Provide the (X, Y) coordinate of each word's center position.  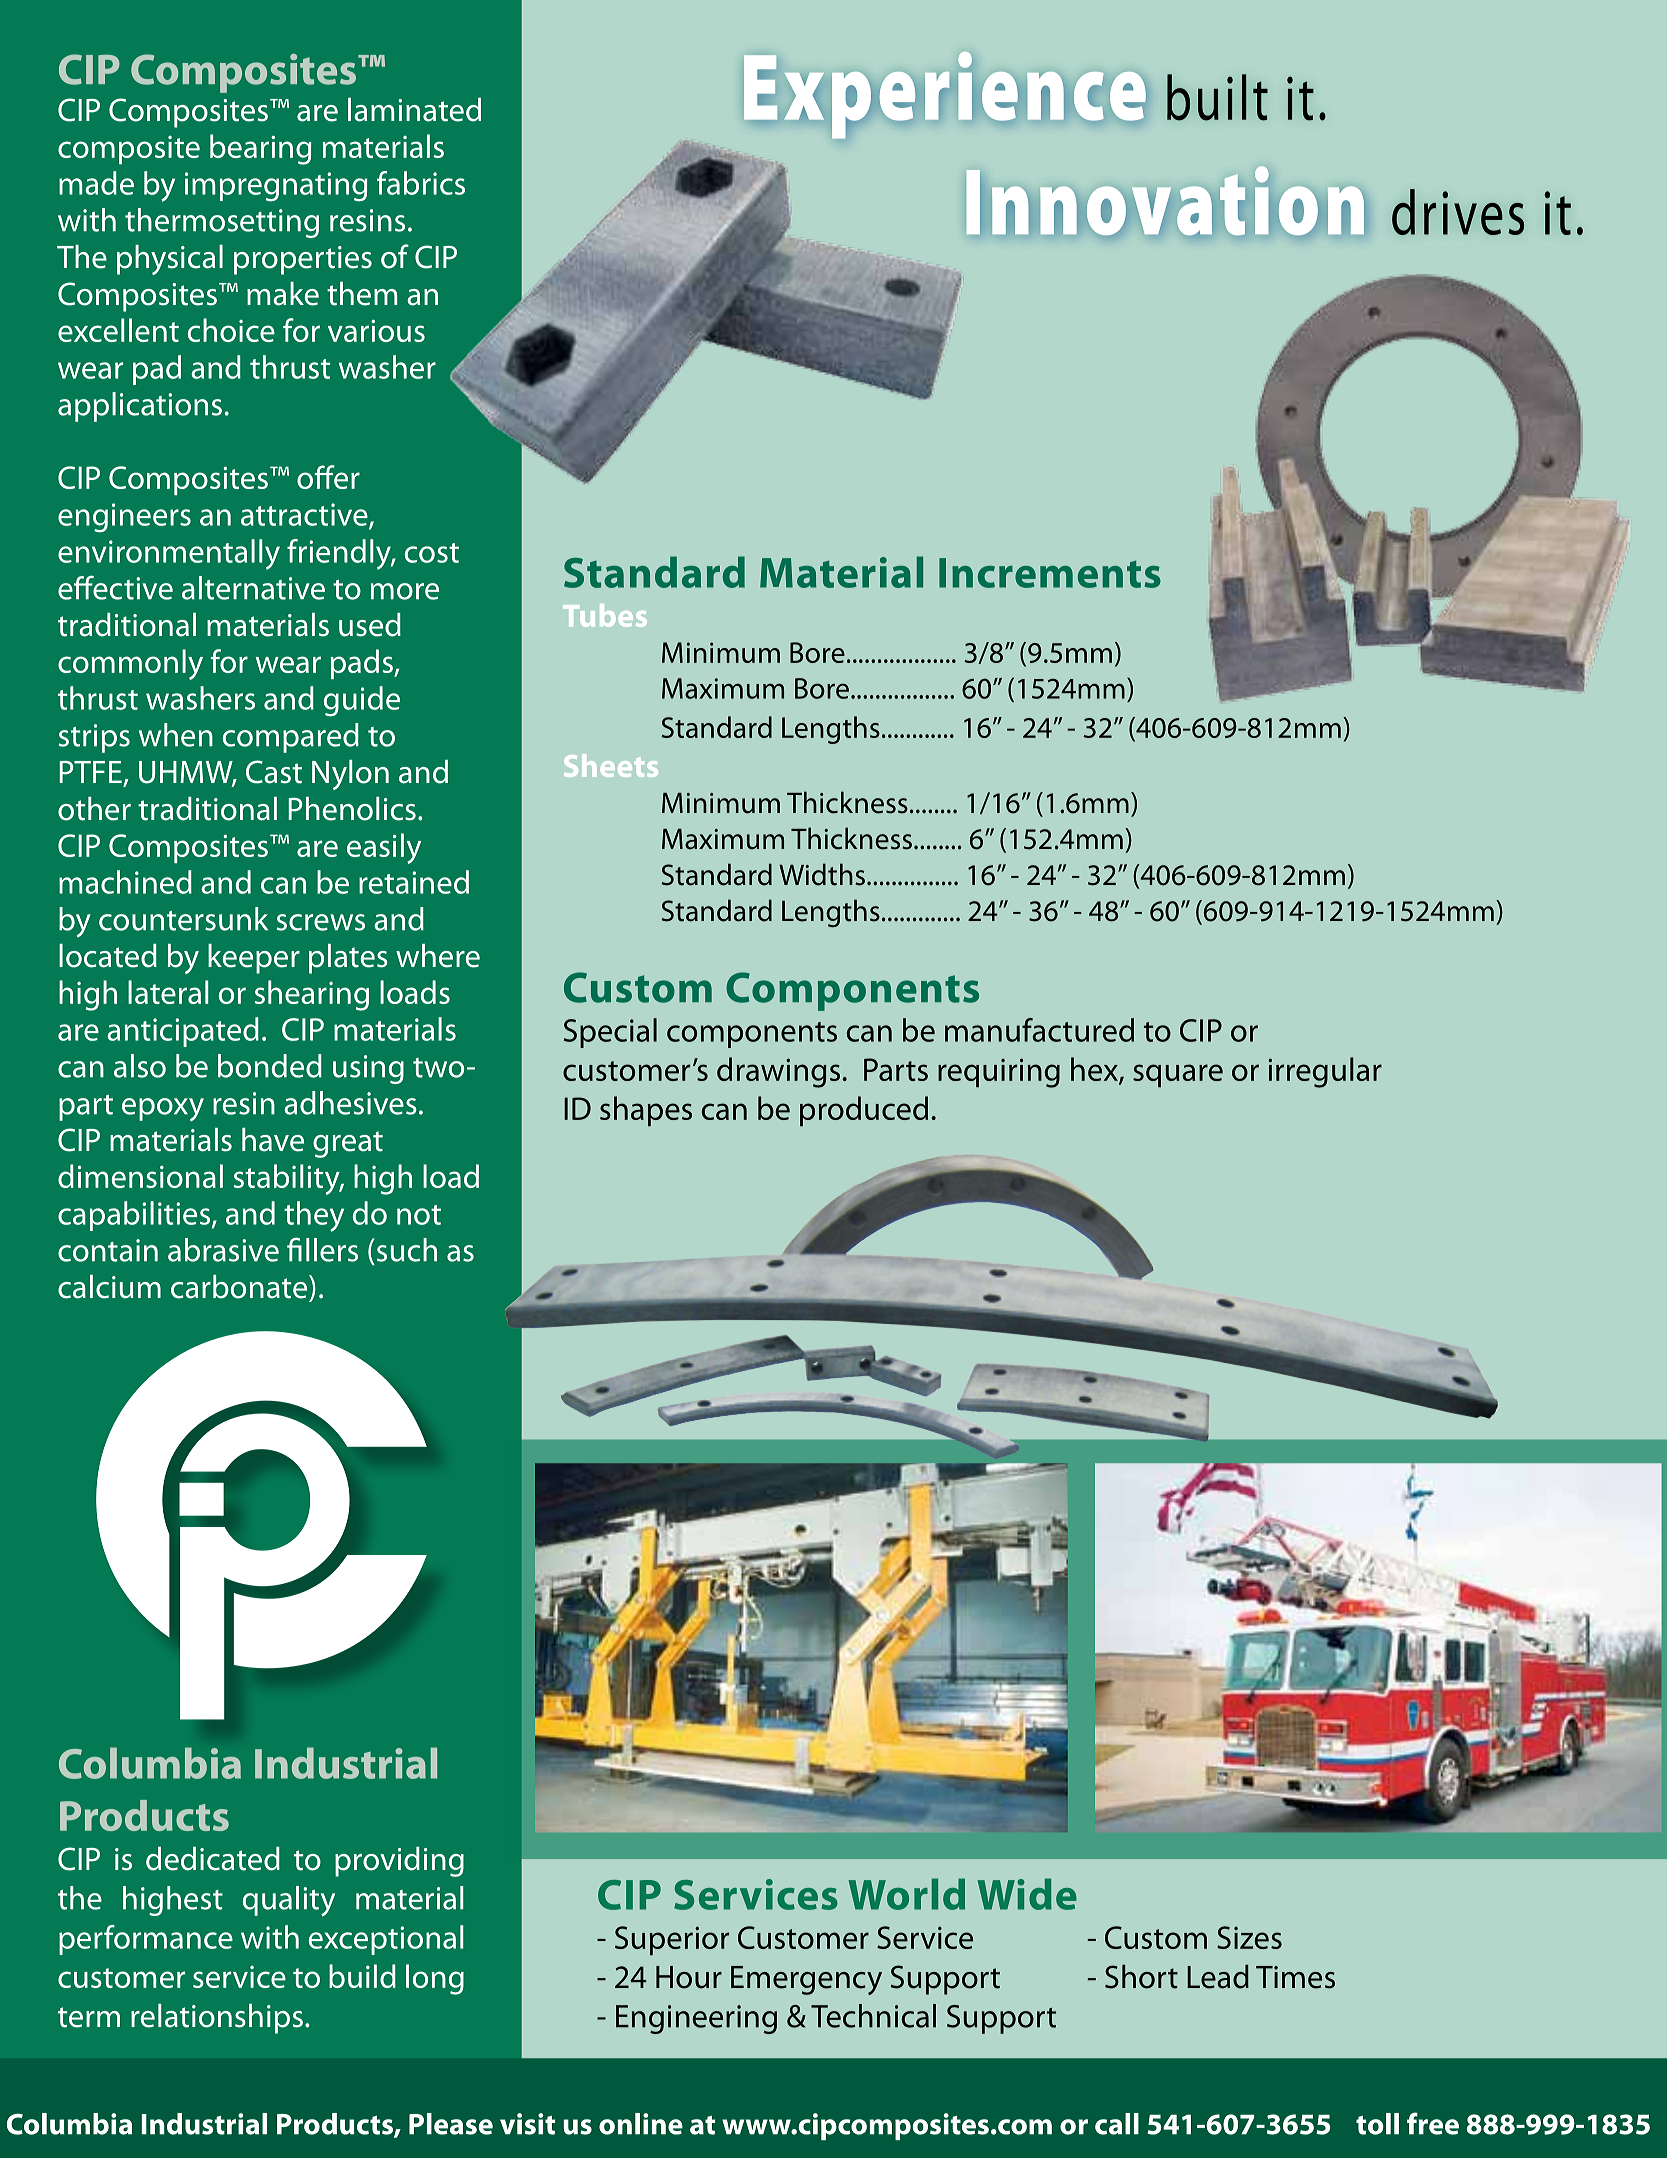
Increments (1050, 573)
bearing (261, 149)
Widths (822, 874)
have (273, 1140)
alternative (253, 588)
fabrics (421, 183)
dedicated (213, 1859)
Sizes (1249, 1937)
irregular (1325, 1072)
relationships (217, 2019)
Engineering (696, 2019)
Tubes (605, 615)
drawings (778, 1072)
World (906, 1894)
